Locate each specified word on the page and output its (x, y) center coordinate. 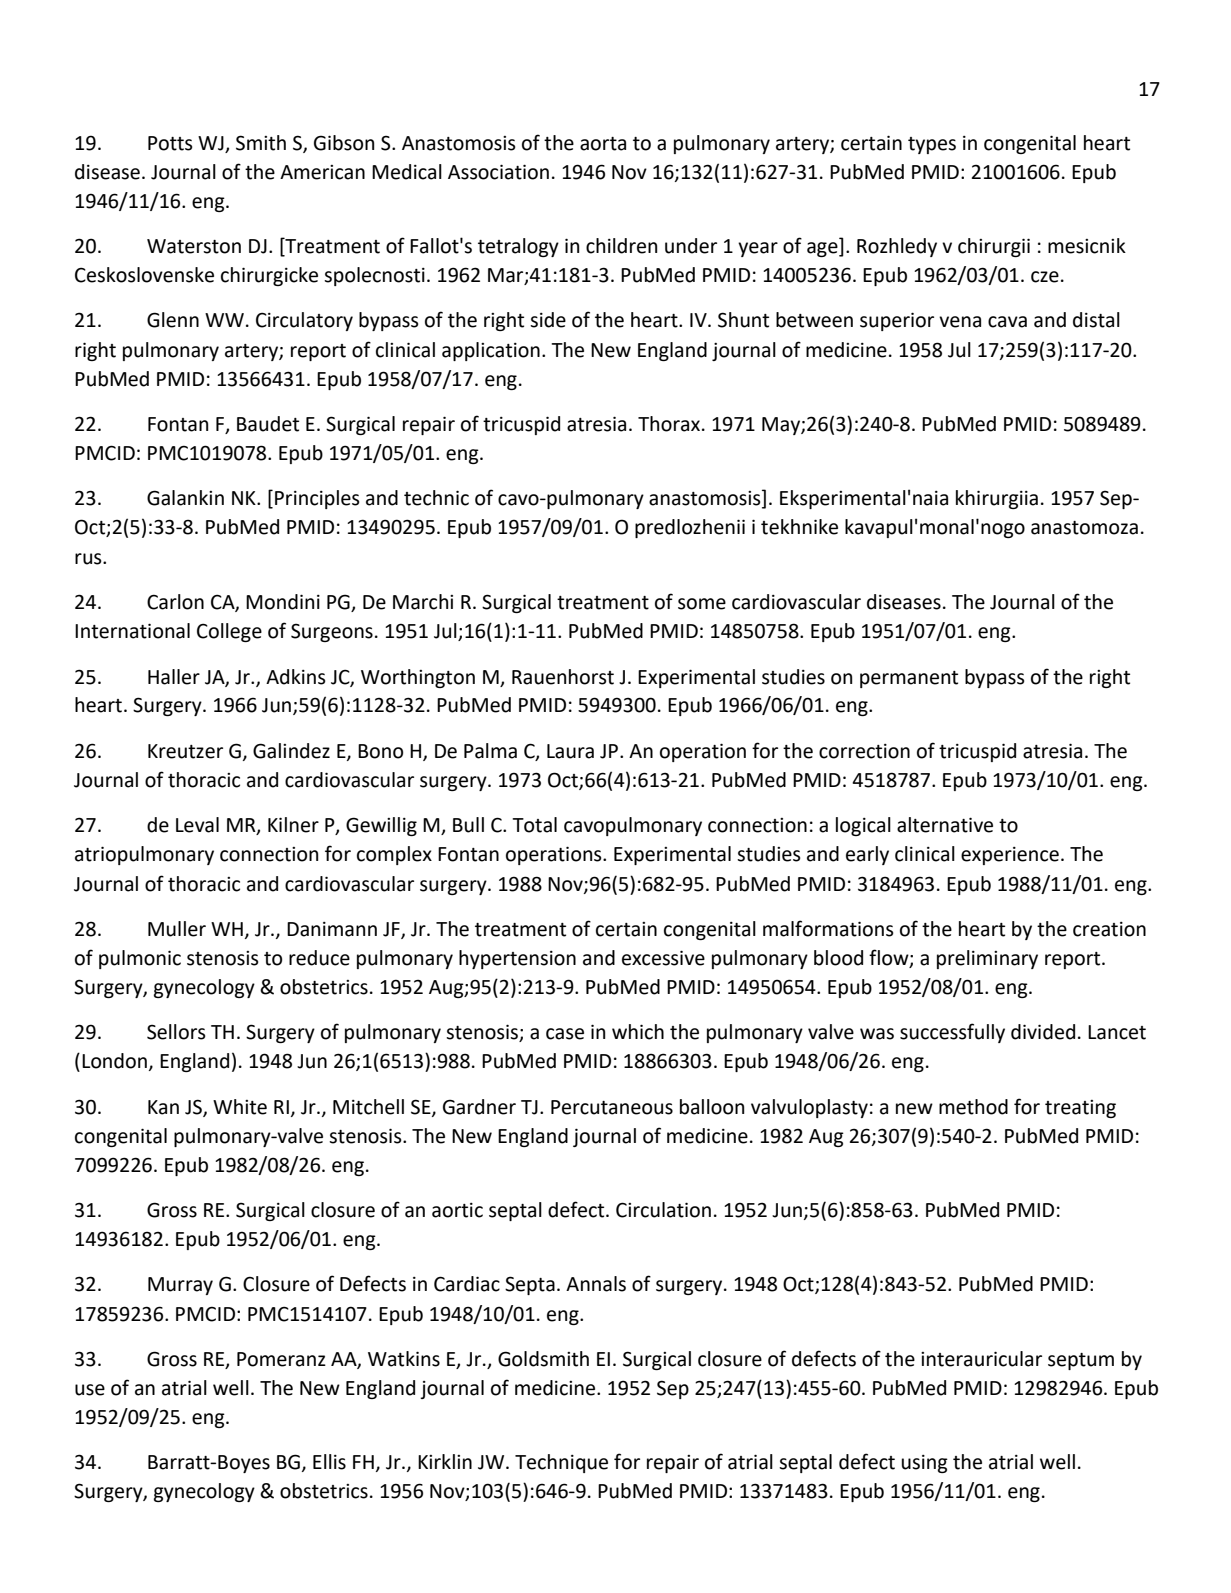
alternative (945, 825)
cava (1007, 322)
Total (534, 825)
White (240, 1107)
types (932, 145)
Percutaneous (612, 1107)
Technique (561, 1463)
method (973, 1107)
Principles (317, 499)
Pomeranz (281, 1359)
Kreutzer (185, 751)
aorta (603, 144)
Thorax (669, 424)
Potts (170, 143)
